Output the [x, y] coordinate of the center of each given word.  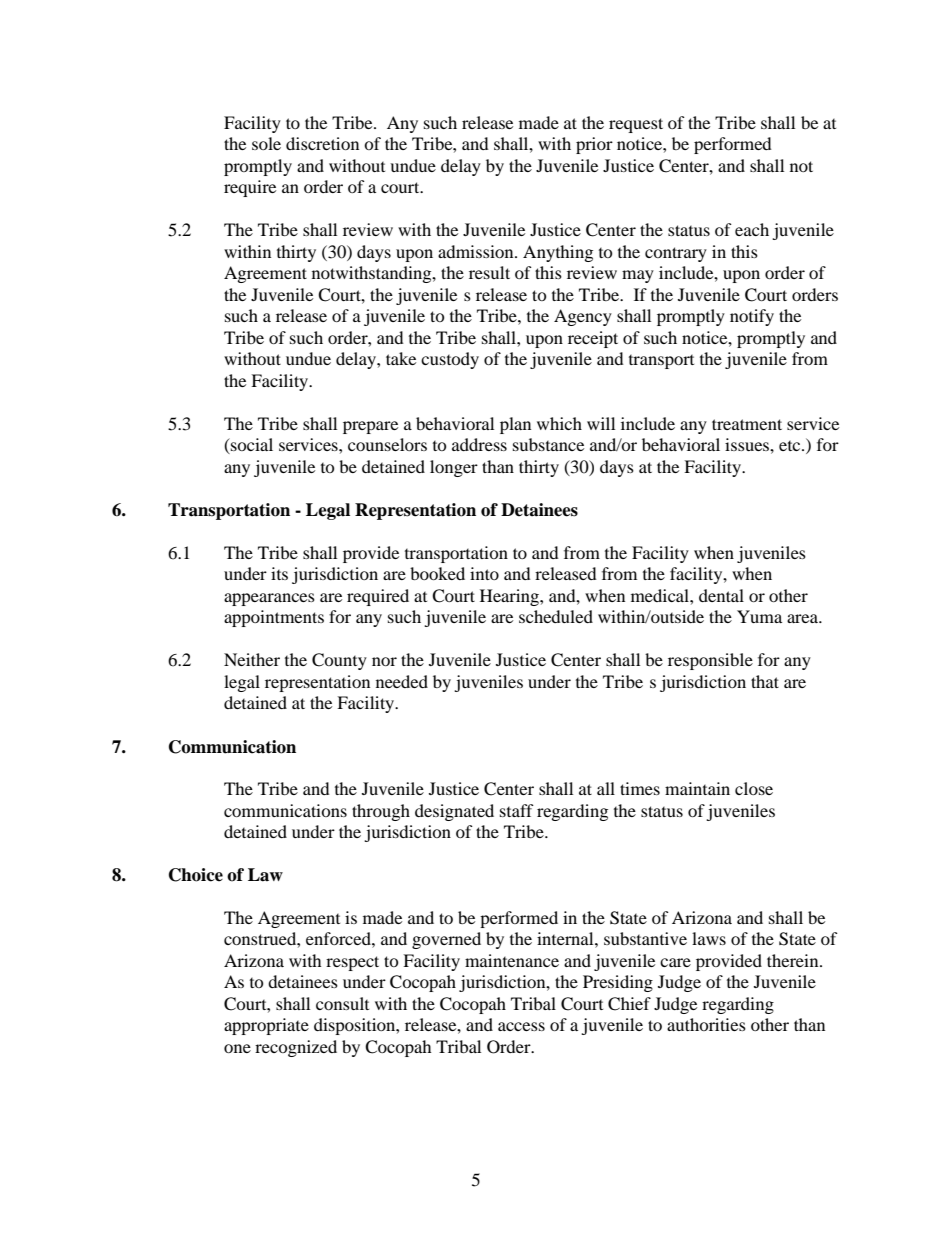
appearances [269, 599]
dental [721, 595]
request [636, 125]
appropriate [266, 1026]
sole [266, 143]
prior [594, 145]
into [484, 573]
